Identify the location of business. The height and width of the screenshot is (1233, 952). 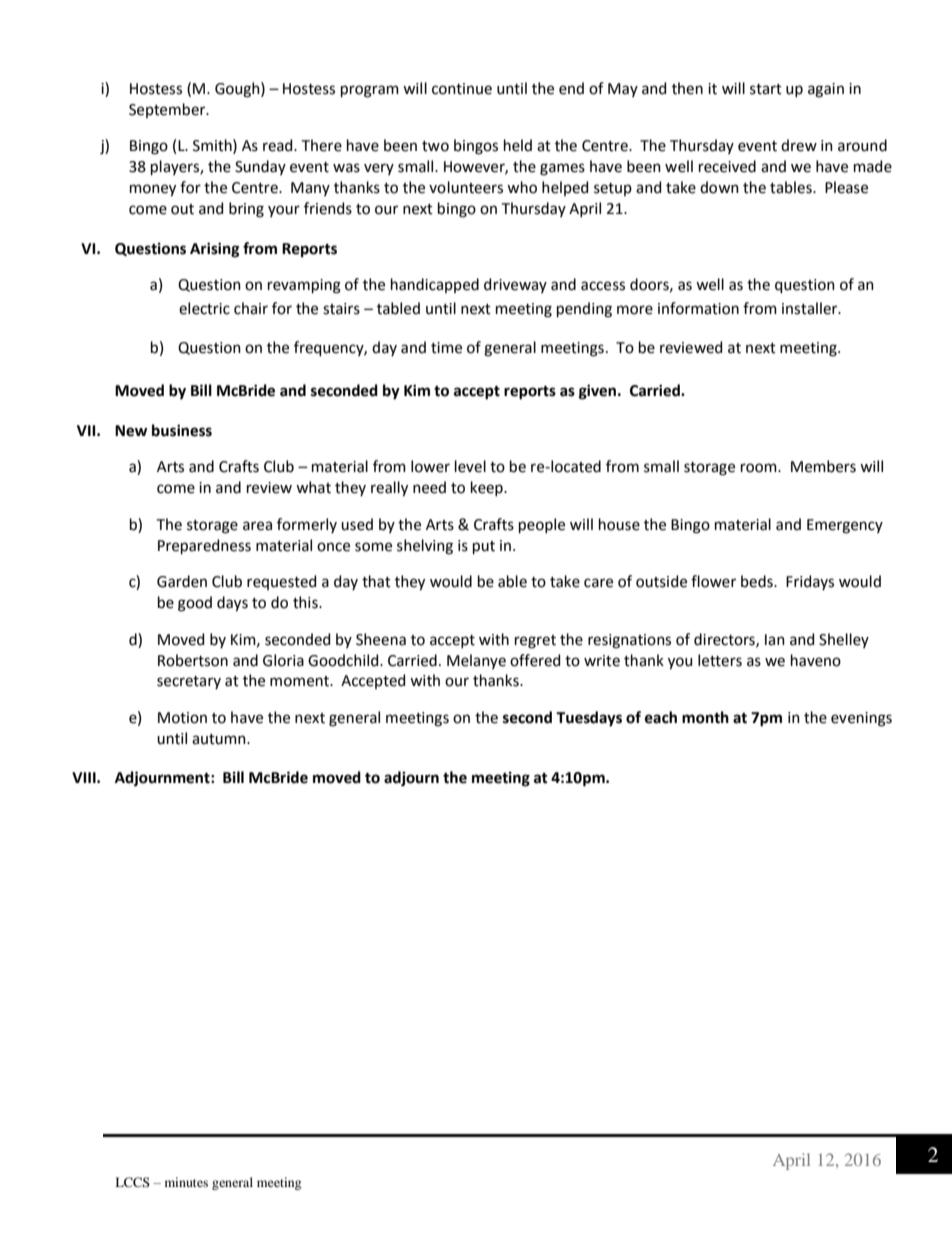
(182, 430).
